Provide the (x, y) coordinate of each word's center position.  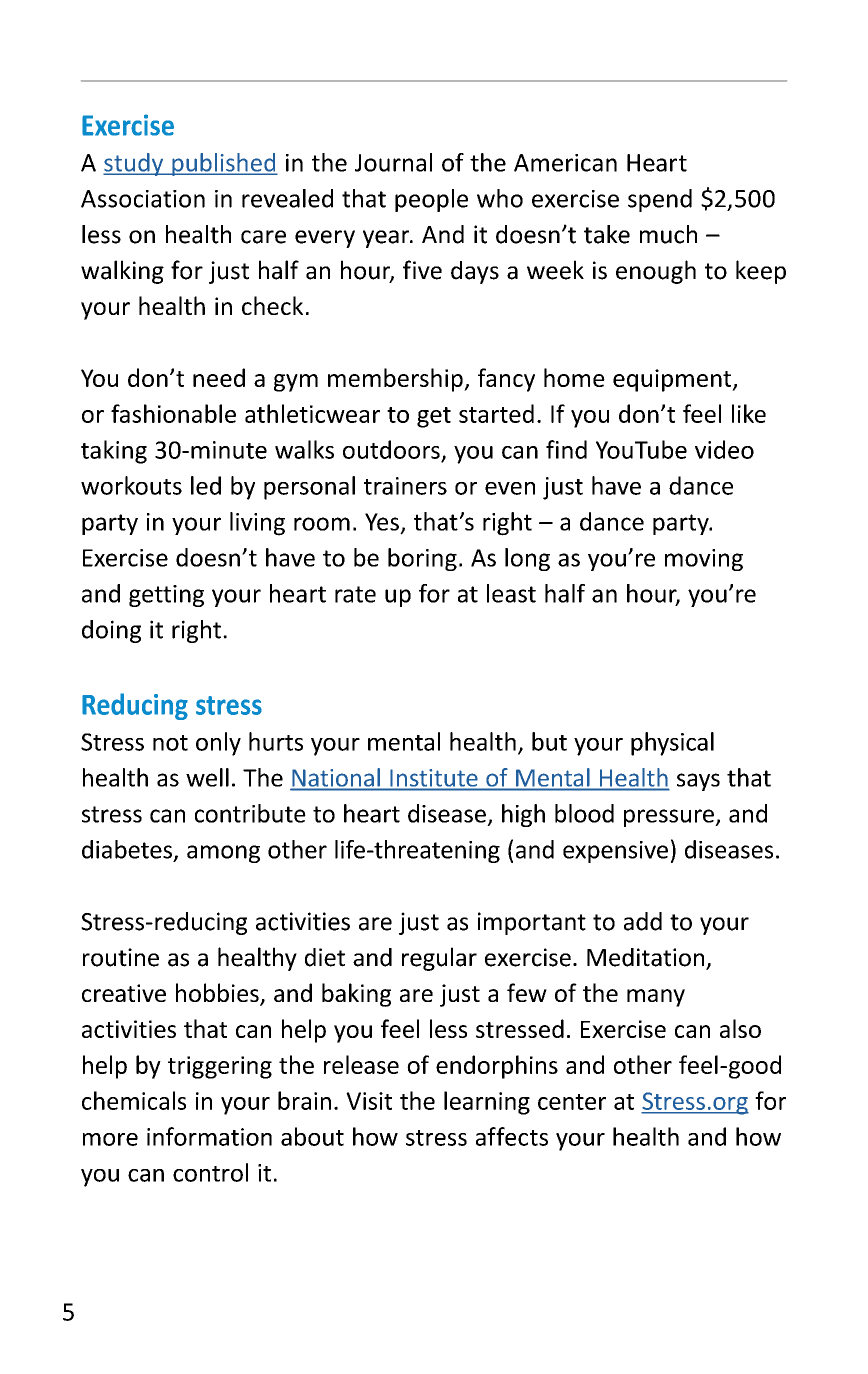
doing (111, 631)
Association (143, 199)
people (431, 200)
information (209, 1136)
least (511, 593)
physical (672, 744)
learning (487, 1103)
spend (660, 200)
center (572, 1102)
